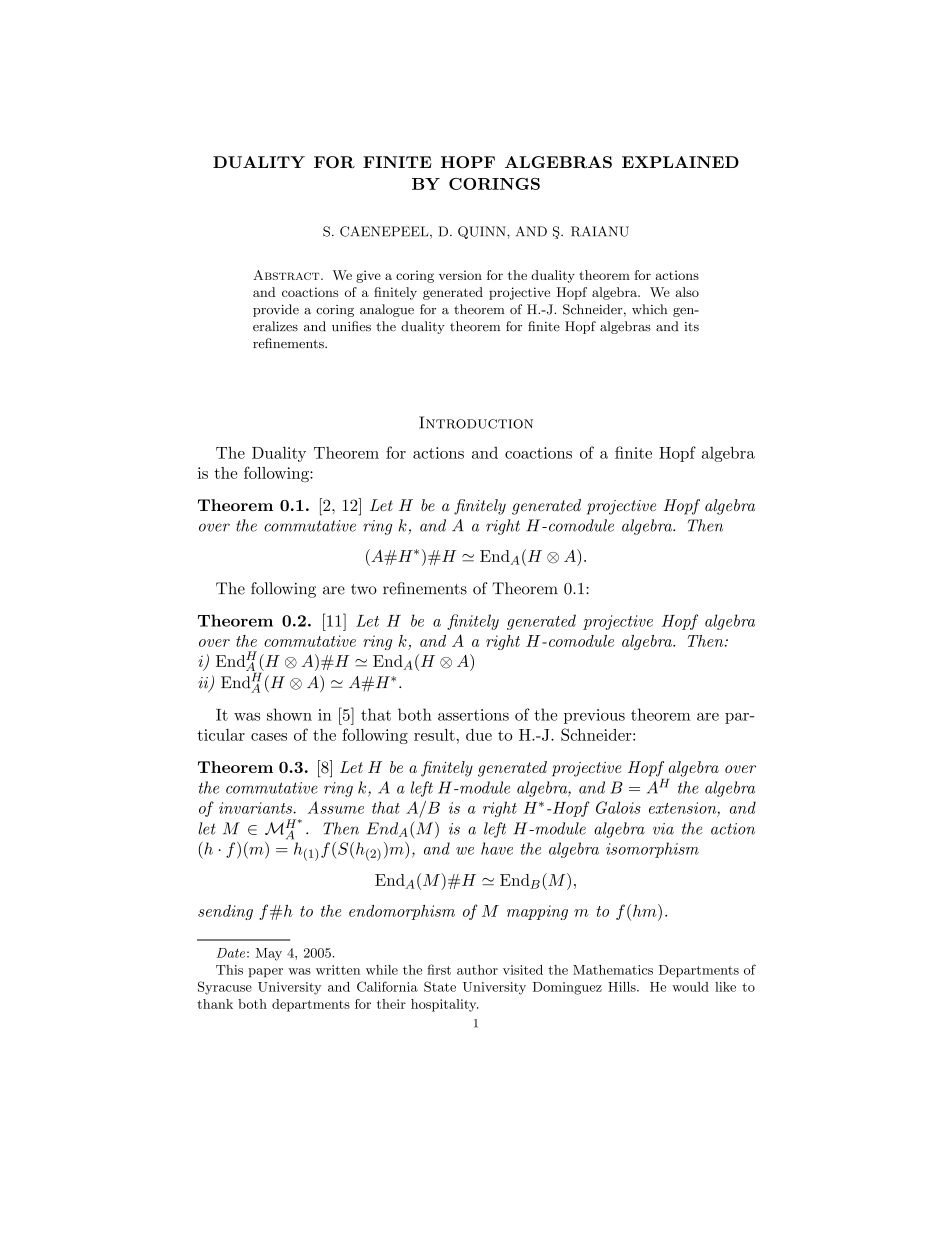 The height and width of the screenshot is (1233, 952). What do you see at coordinates (649, 309) in the screenshot?
I see `which` at bounding box center [649, 309].
